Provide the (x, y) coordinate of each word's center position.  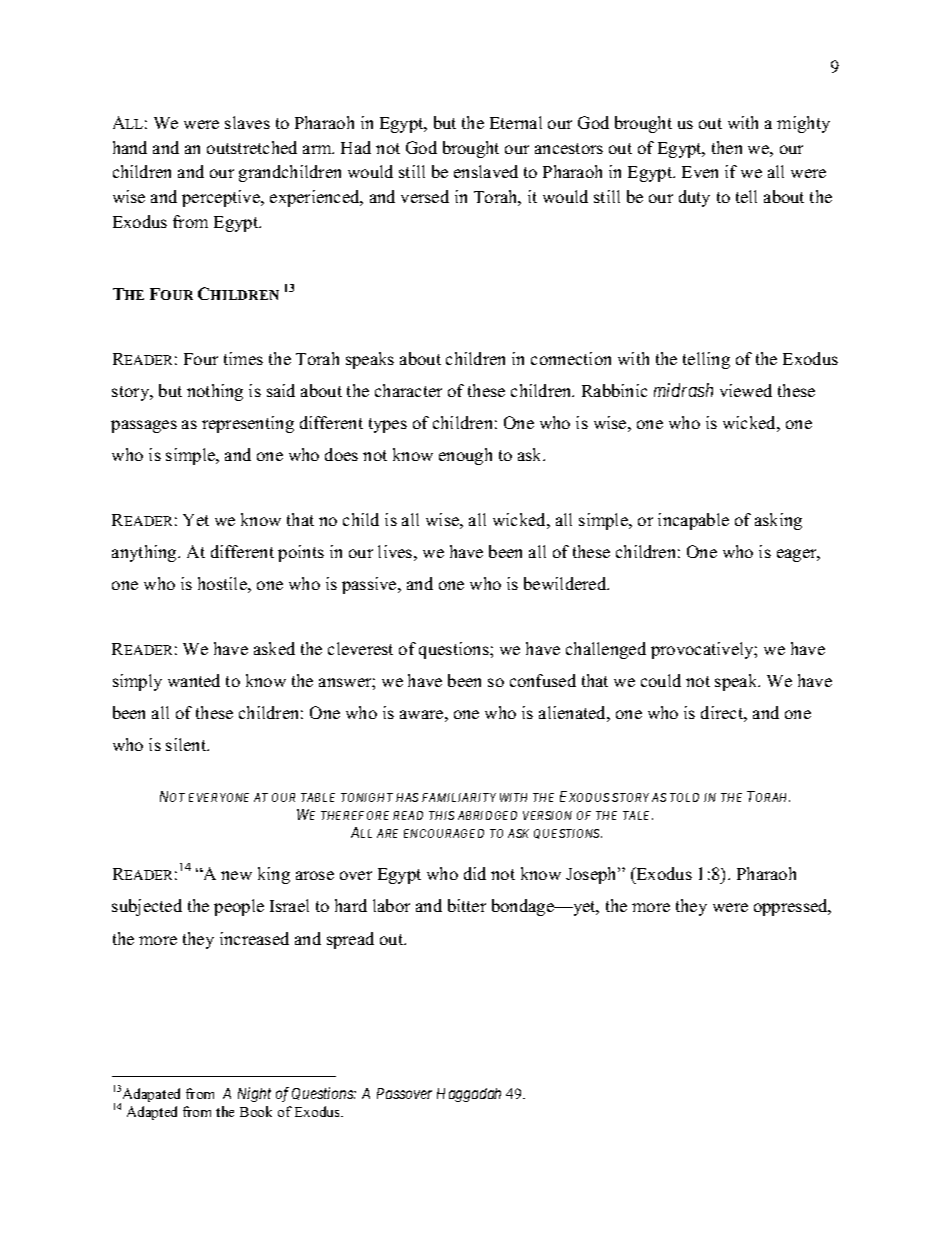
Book (256, 1111)
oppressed (792, 907)
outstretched (252, 147)
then (727, 147)
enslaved (486, 171)
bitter (467, 905)
